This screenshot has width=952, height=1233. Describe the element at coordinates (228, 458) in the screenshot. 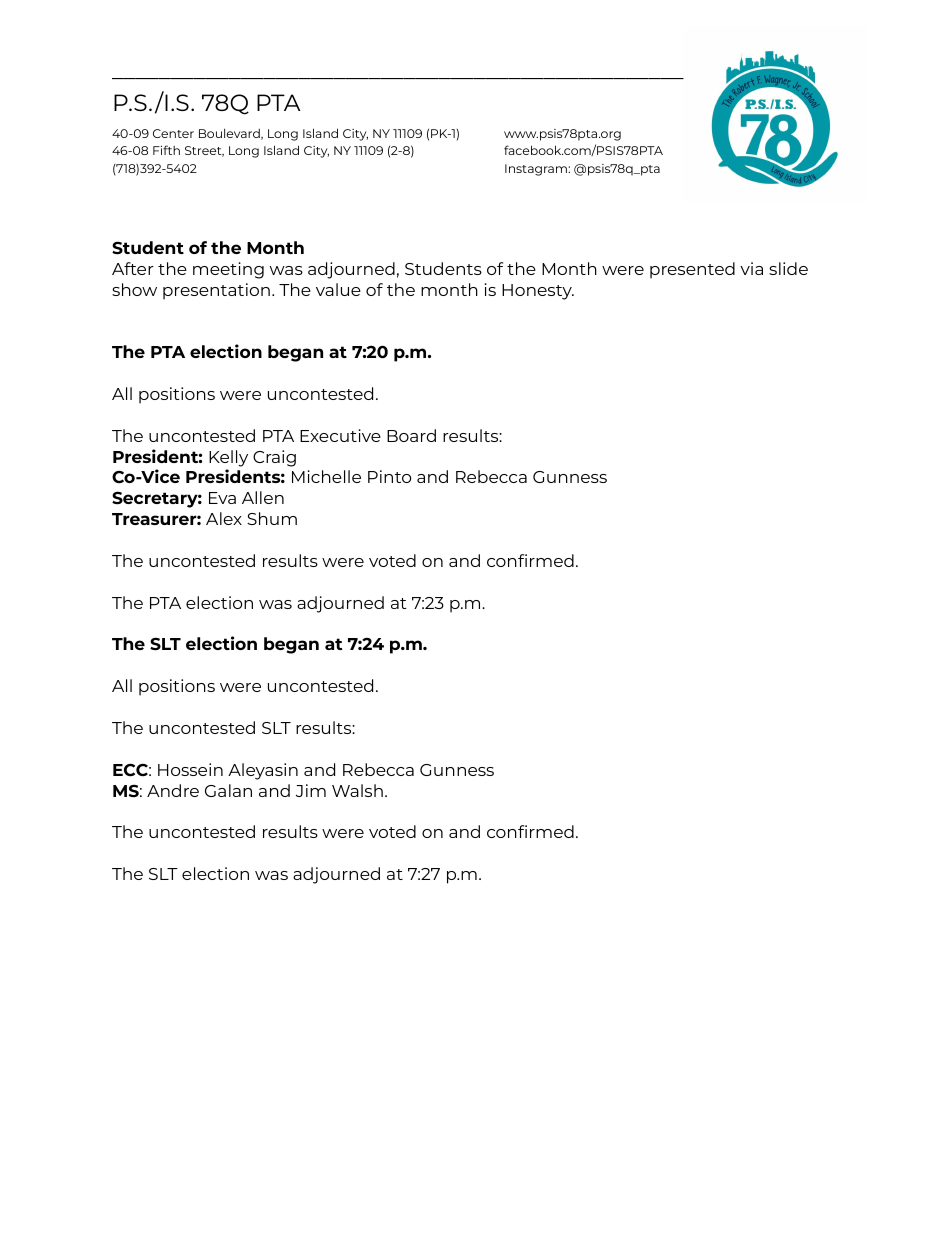

I see `Kelly` at that location.
